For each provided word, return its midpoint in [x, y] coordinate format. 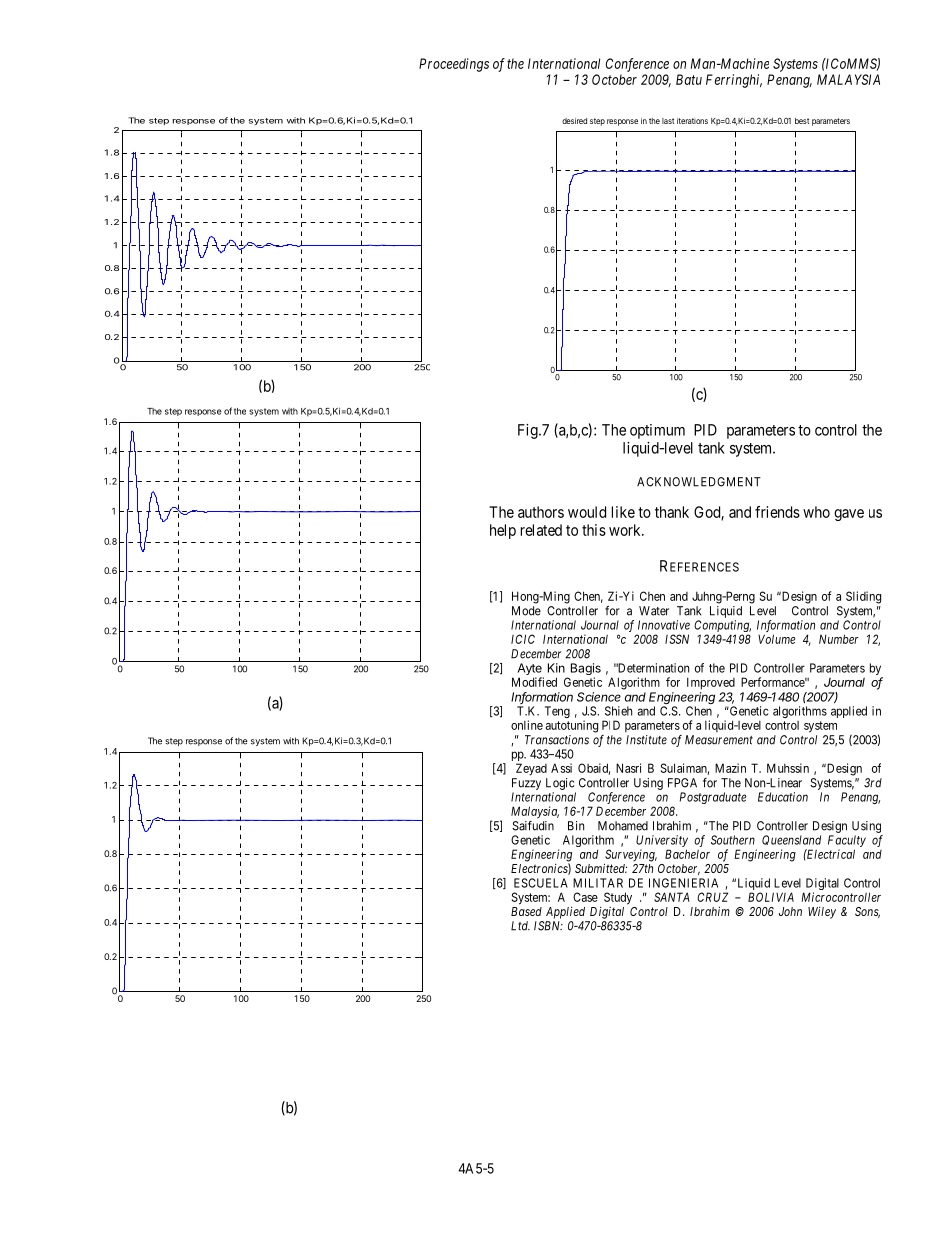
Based [526, 911]
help [503, 531]
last [668, 121]
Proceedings [454, 65]
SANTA [672, 897]
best [802, 121]
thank [672, 512]
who [816, 512]
